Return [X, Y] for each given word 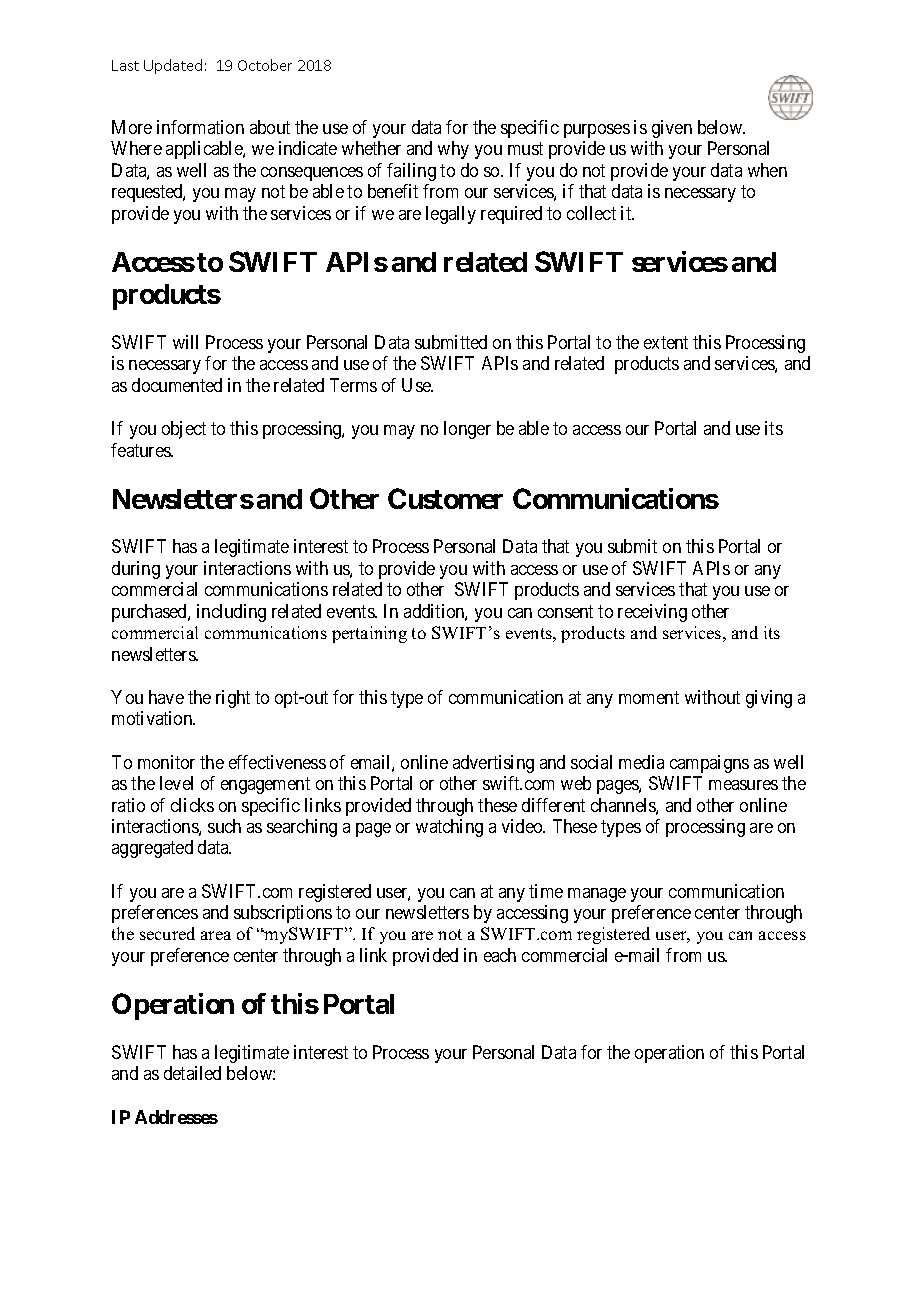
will [185, 342]
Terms [353, 385]
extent [666, 342]
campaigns [709, 764]
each [500, 955]
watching [449, 828]
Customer [445, 498]
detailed [192, 1073]
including [231, 613]
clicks [192, 805]
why [453, 150]
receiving [652, 613]
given [672, 129]
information [200, 127]
